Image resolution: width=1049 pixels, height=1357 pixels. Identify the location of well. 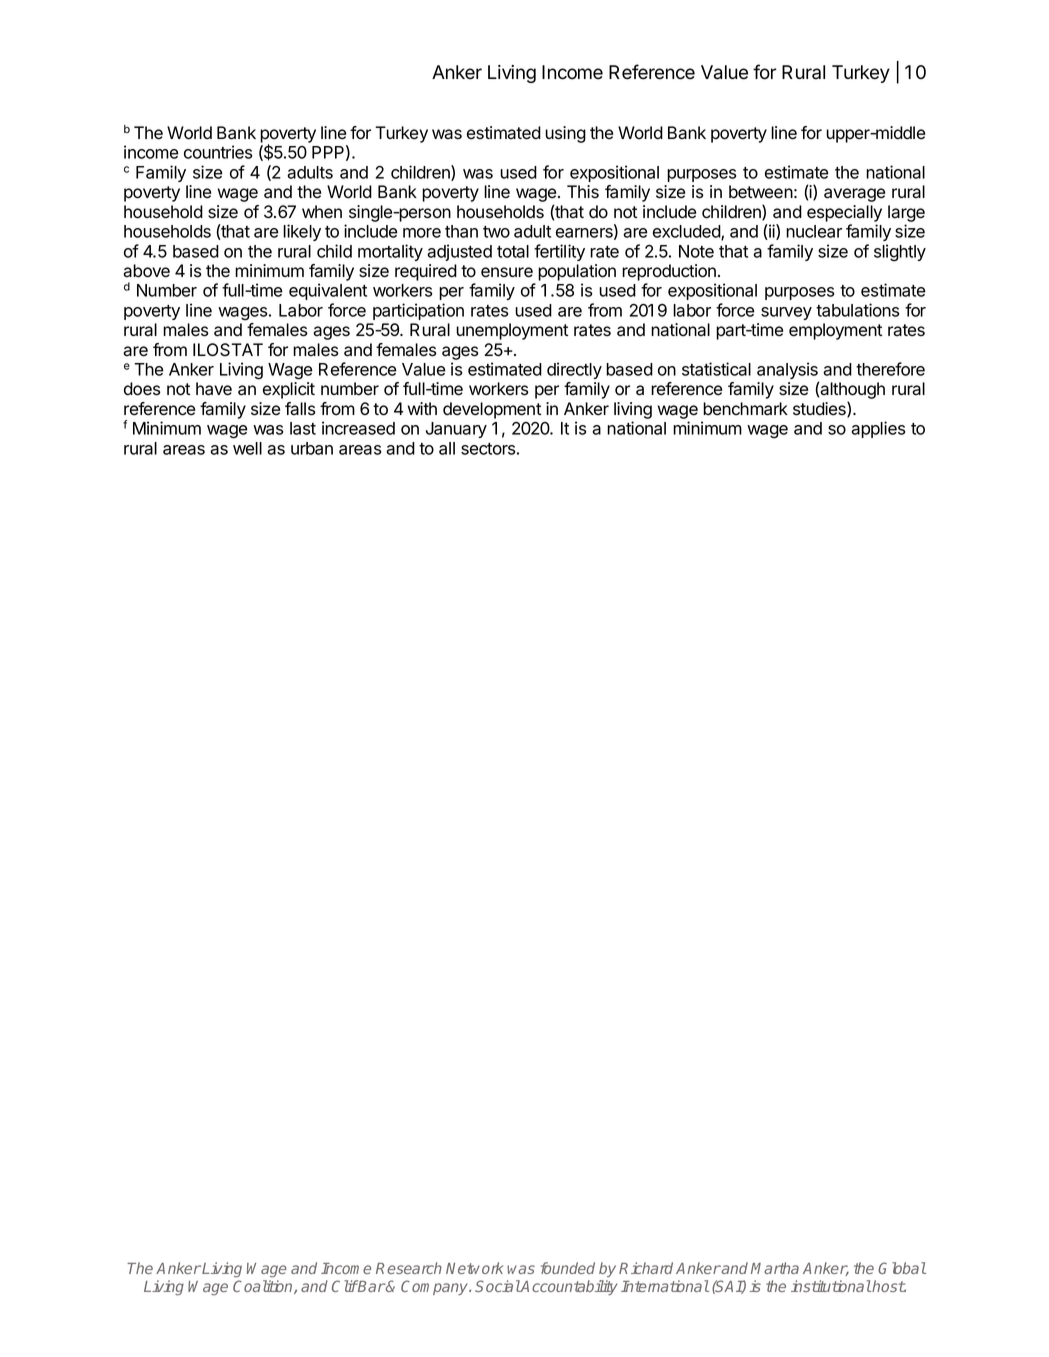
(247, 448).
